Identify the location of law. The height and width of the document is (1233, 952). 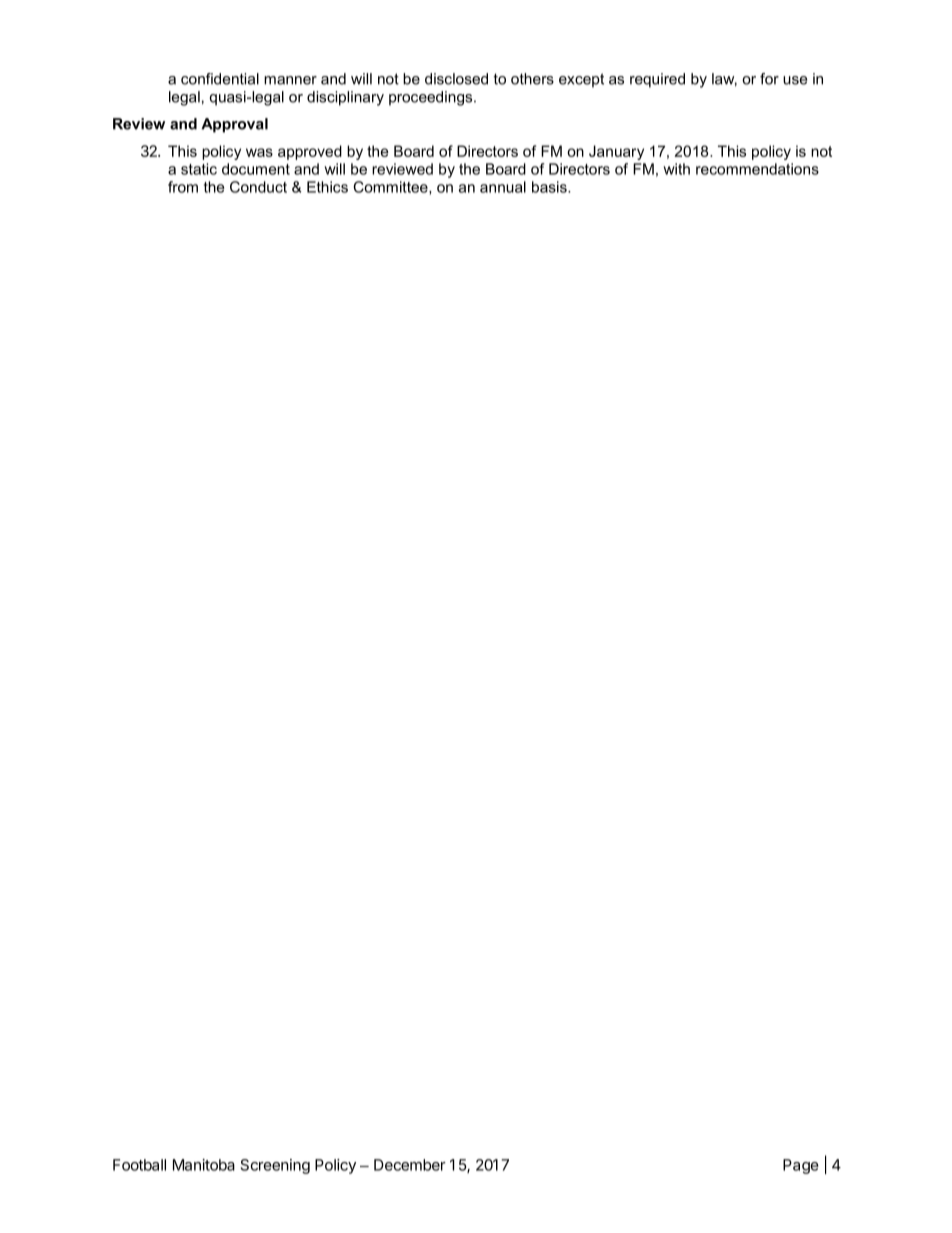
(724, 80).
